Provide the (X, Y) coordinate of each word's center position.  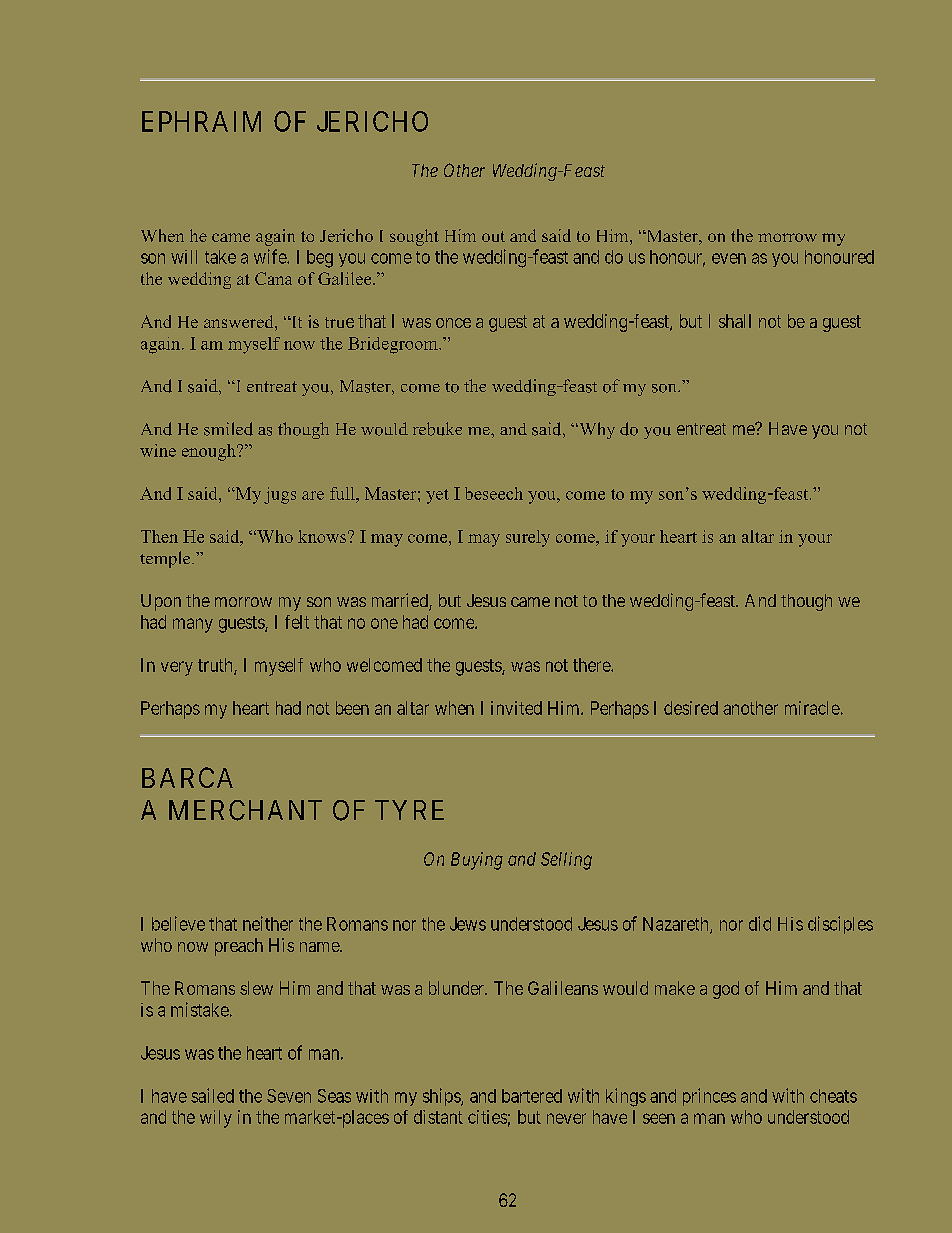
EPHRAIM (201, 121)
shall (735, 321)
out (493, 236)
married (401, 601)
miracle (812, 708)
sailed (212, 1095)
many (193, 625)
